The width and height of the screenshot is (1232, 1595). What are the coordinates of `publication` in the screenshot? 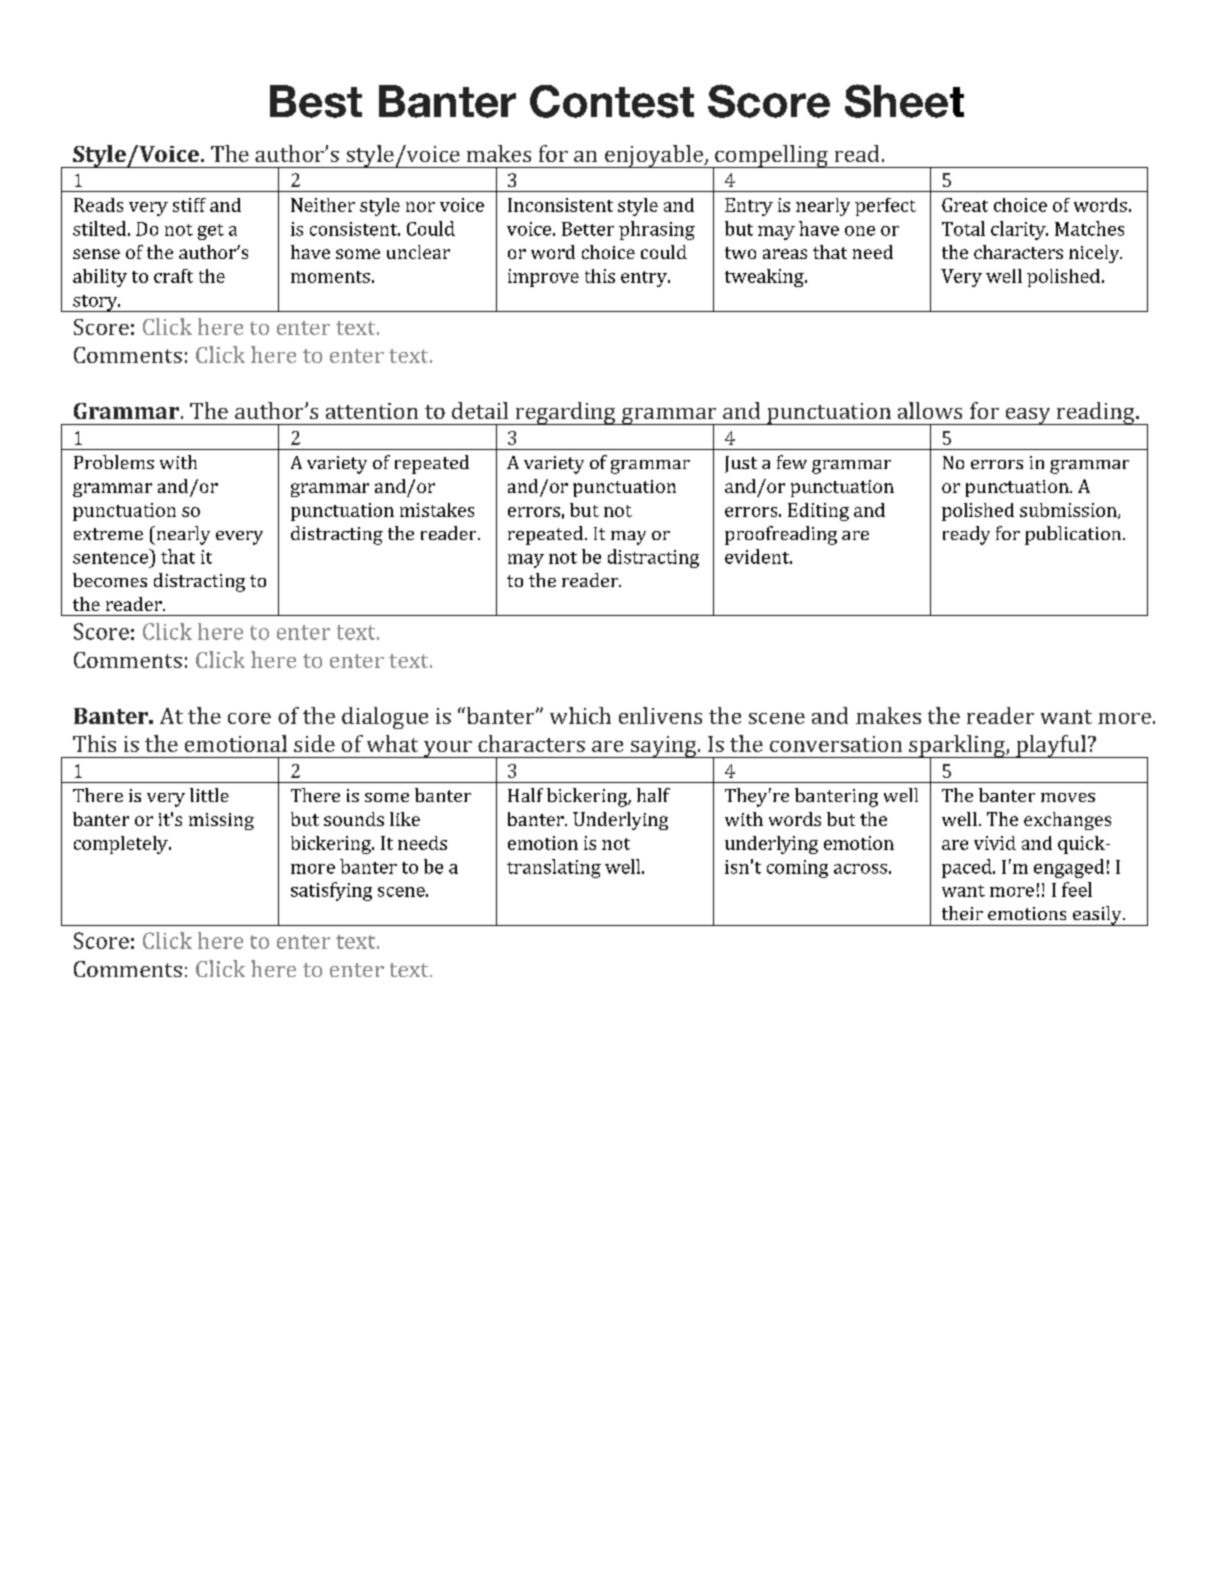 It's located at (1074, 535).
